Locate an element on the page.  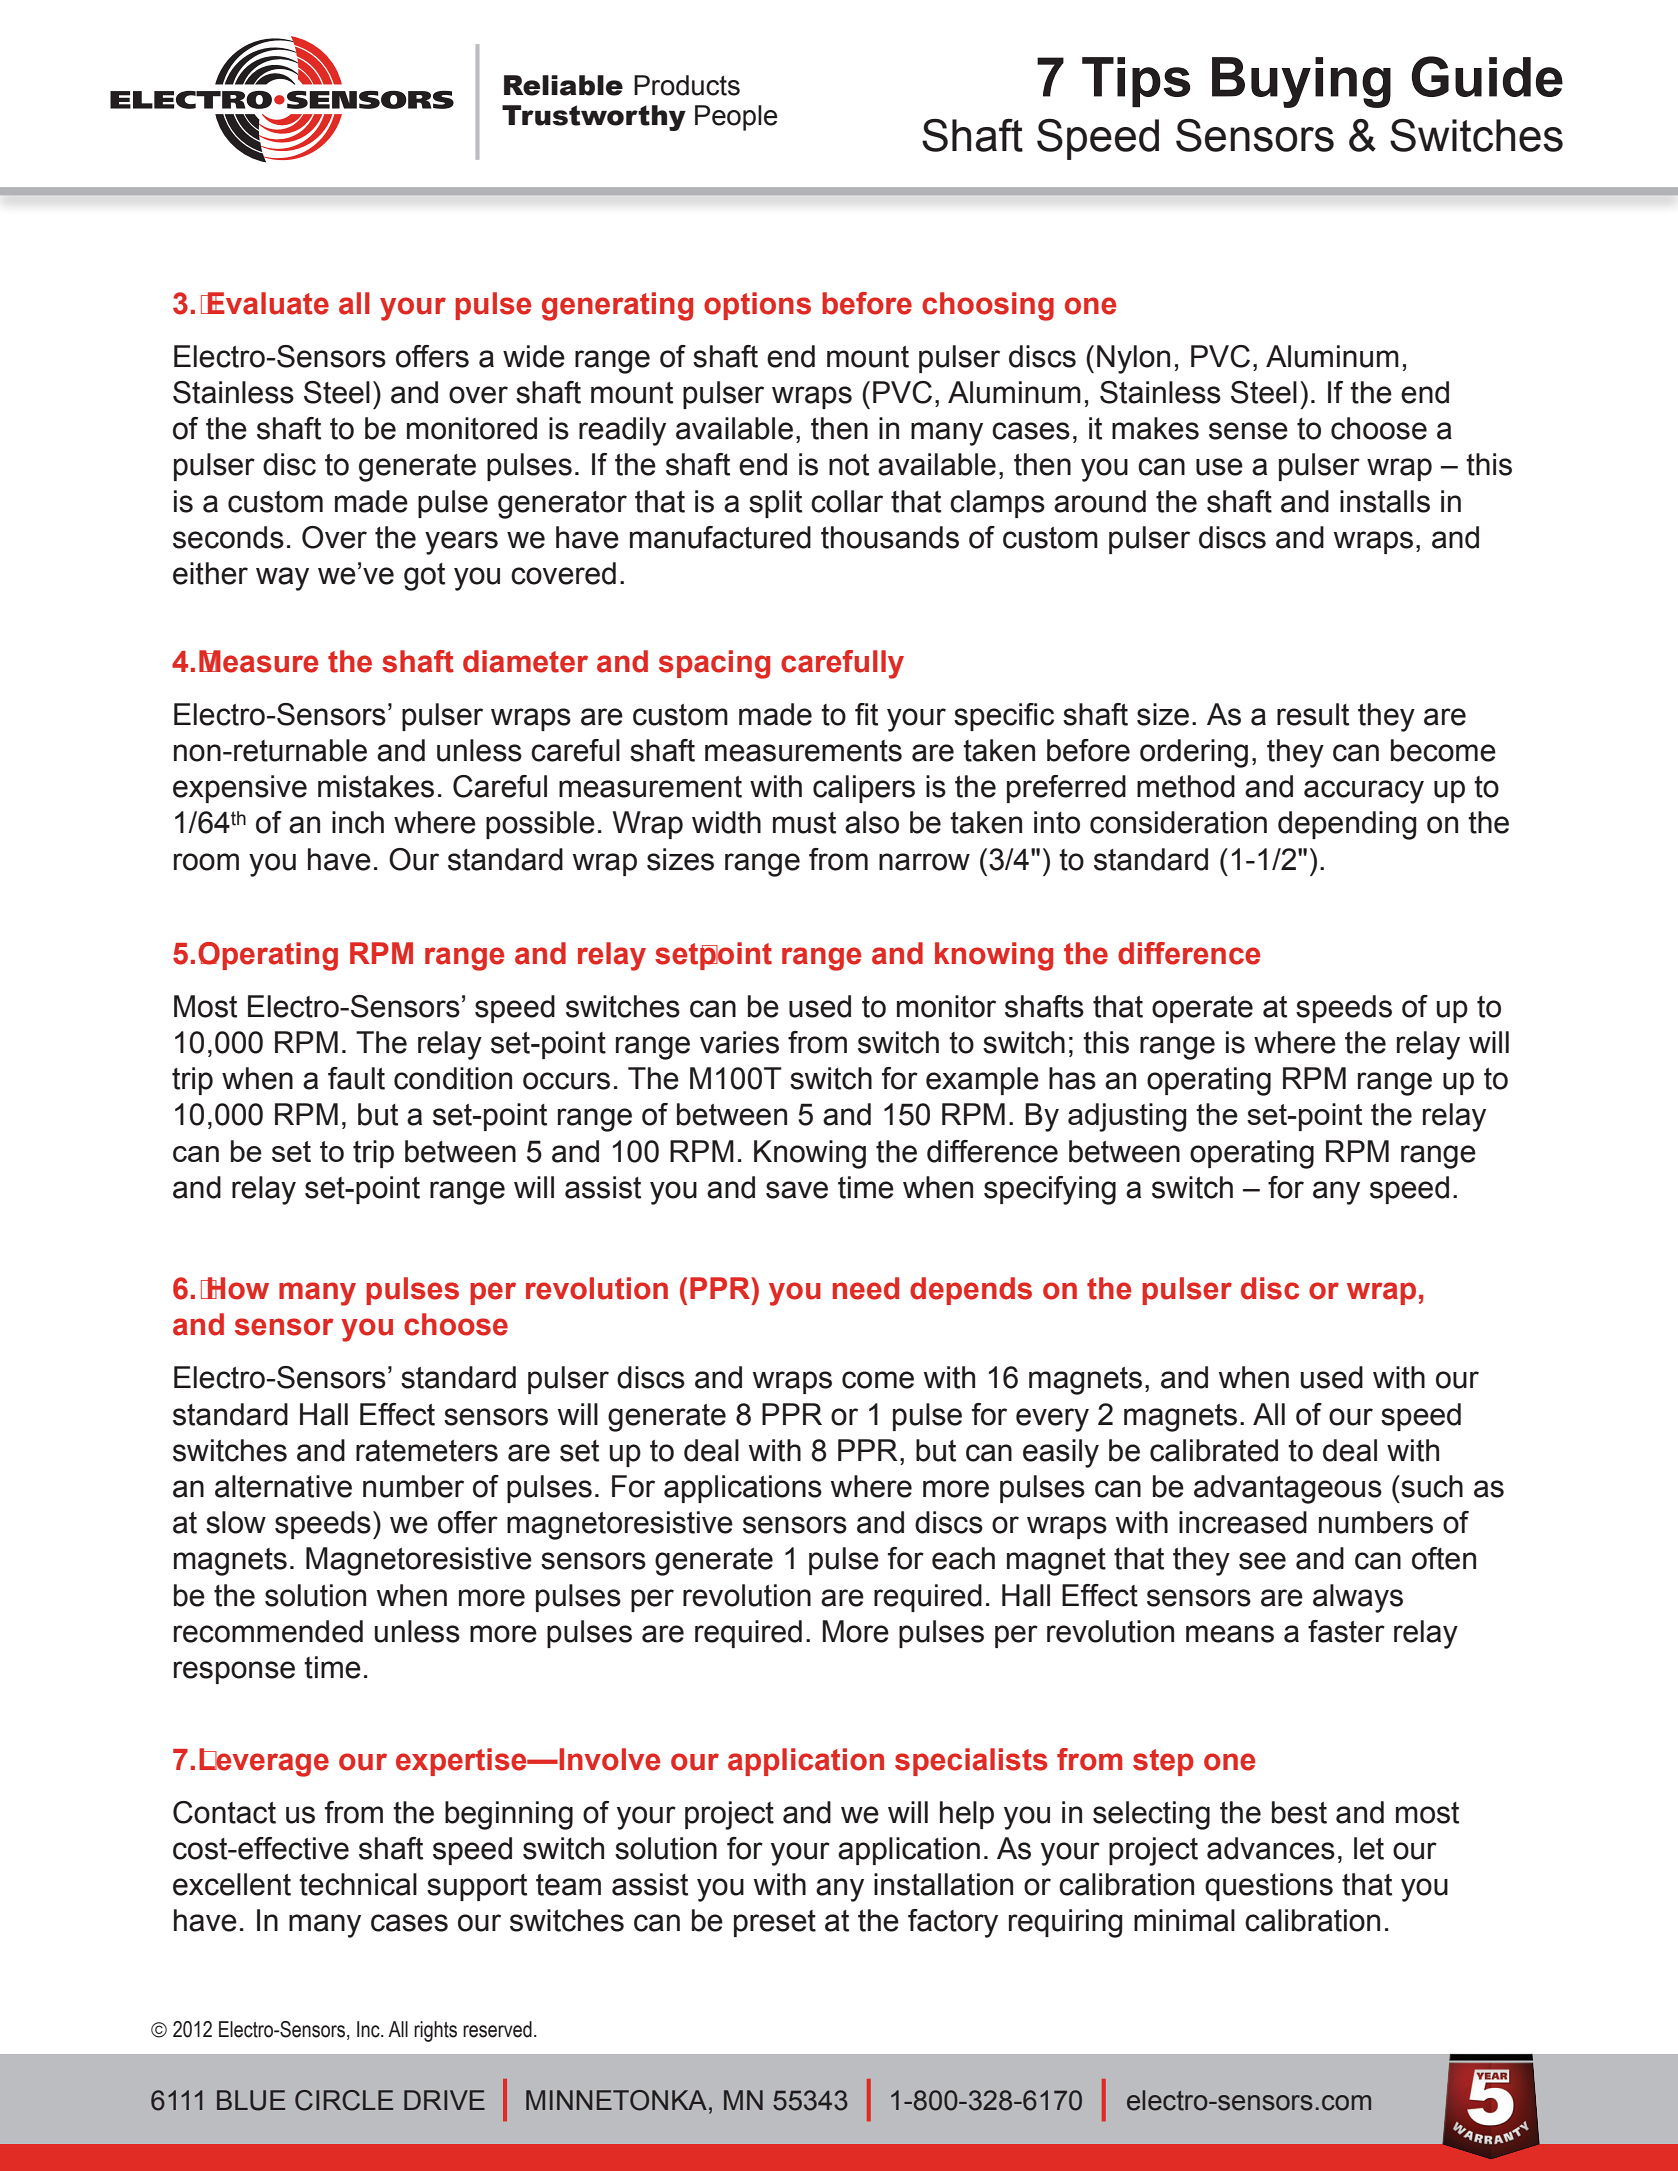
varies is located at coordinates (739, 1042).
